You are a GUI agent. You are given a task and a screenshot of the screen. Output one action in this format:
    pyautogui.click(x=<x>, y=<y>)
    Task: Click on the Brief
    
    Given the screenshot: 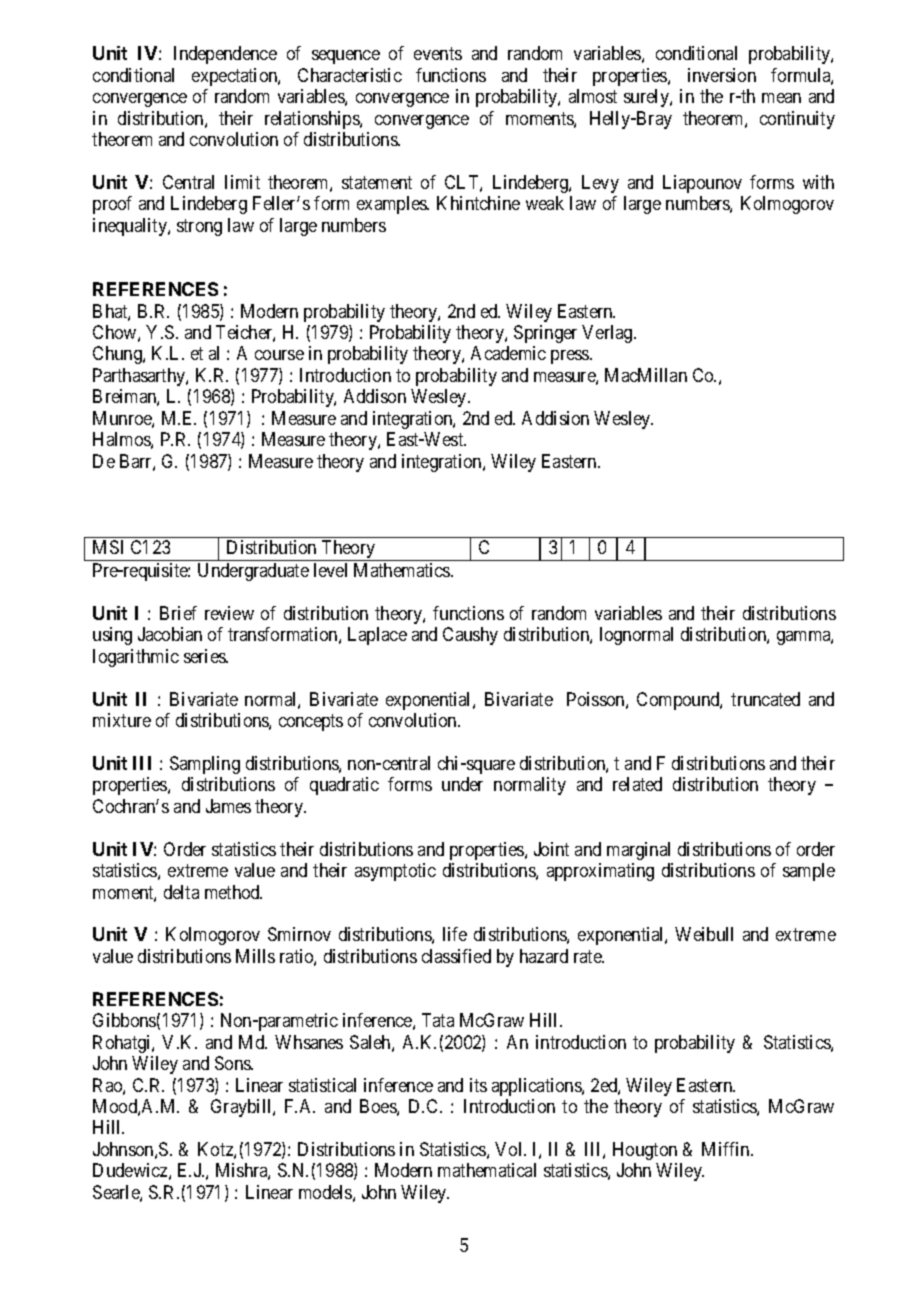 What is the action you would take?
    pyautogui.click(x=178, y=613)
